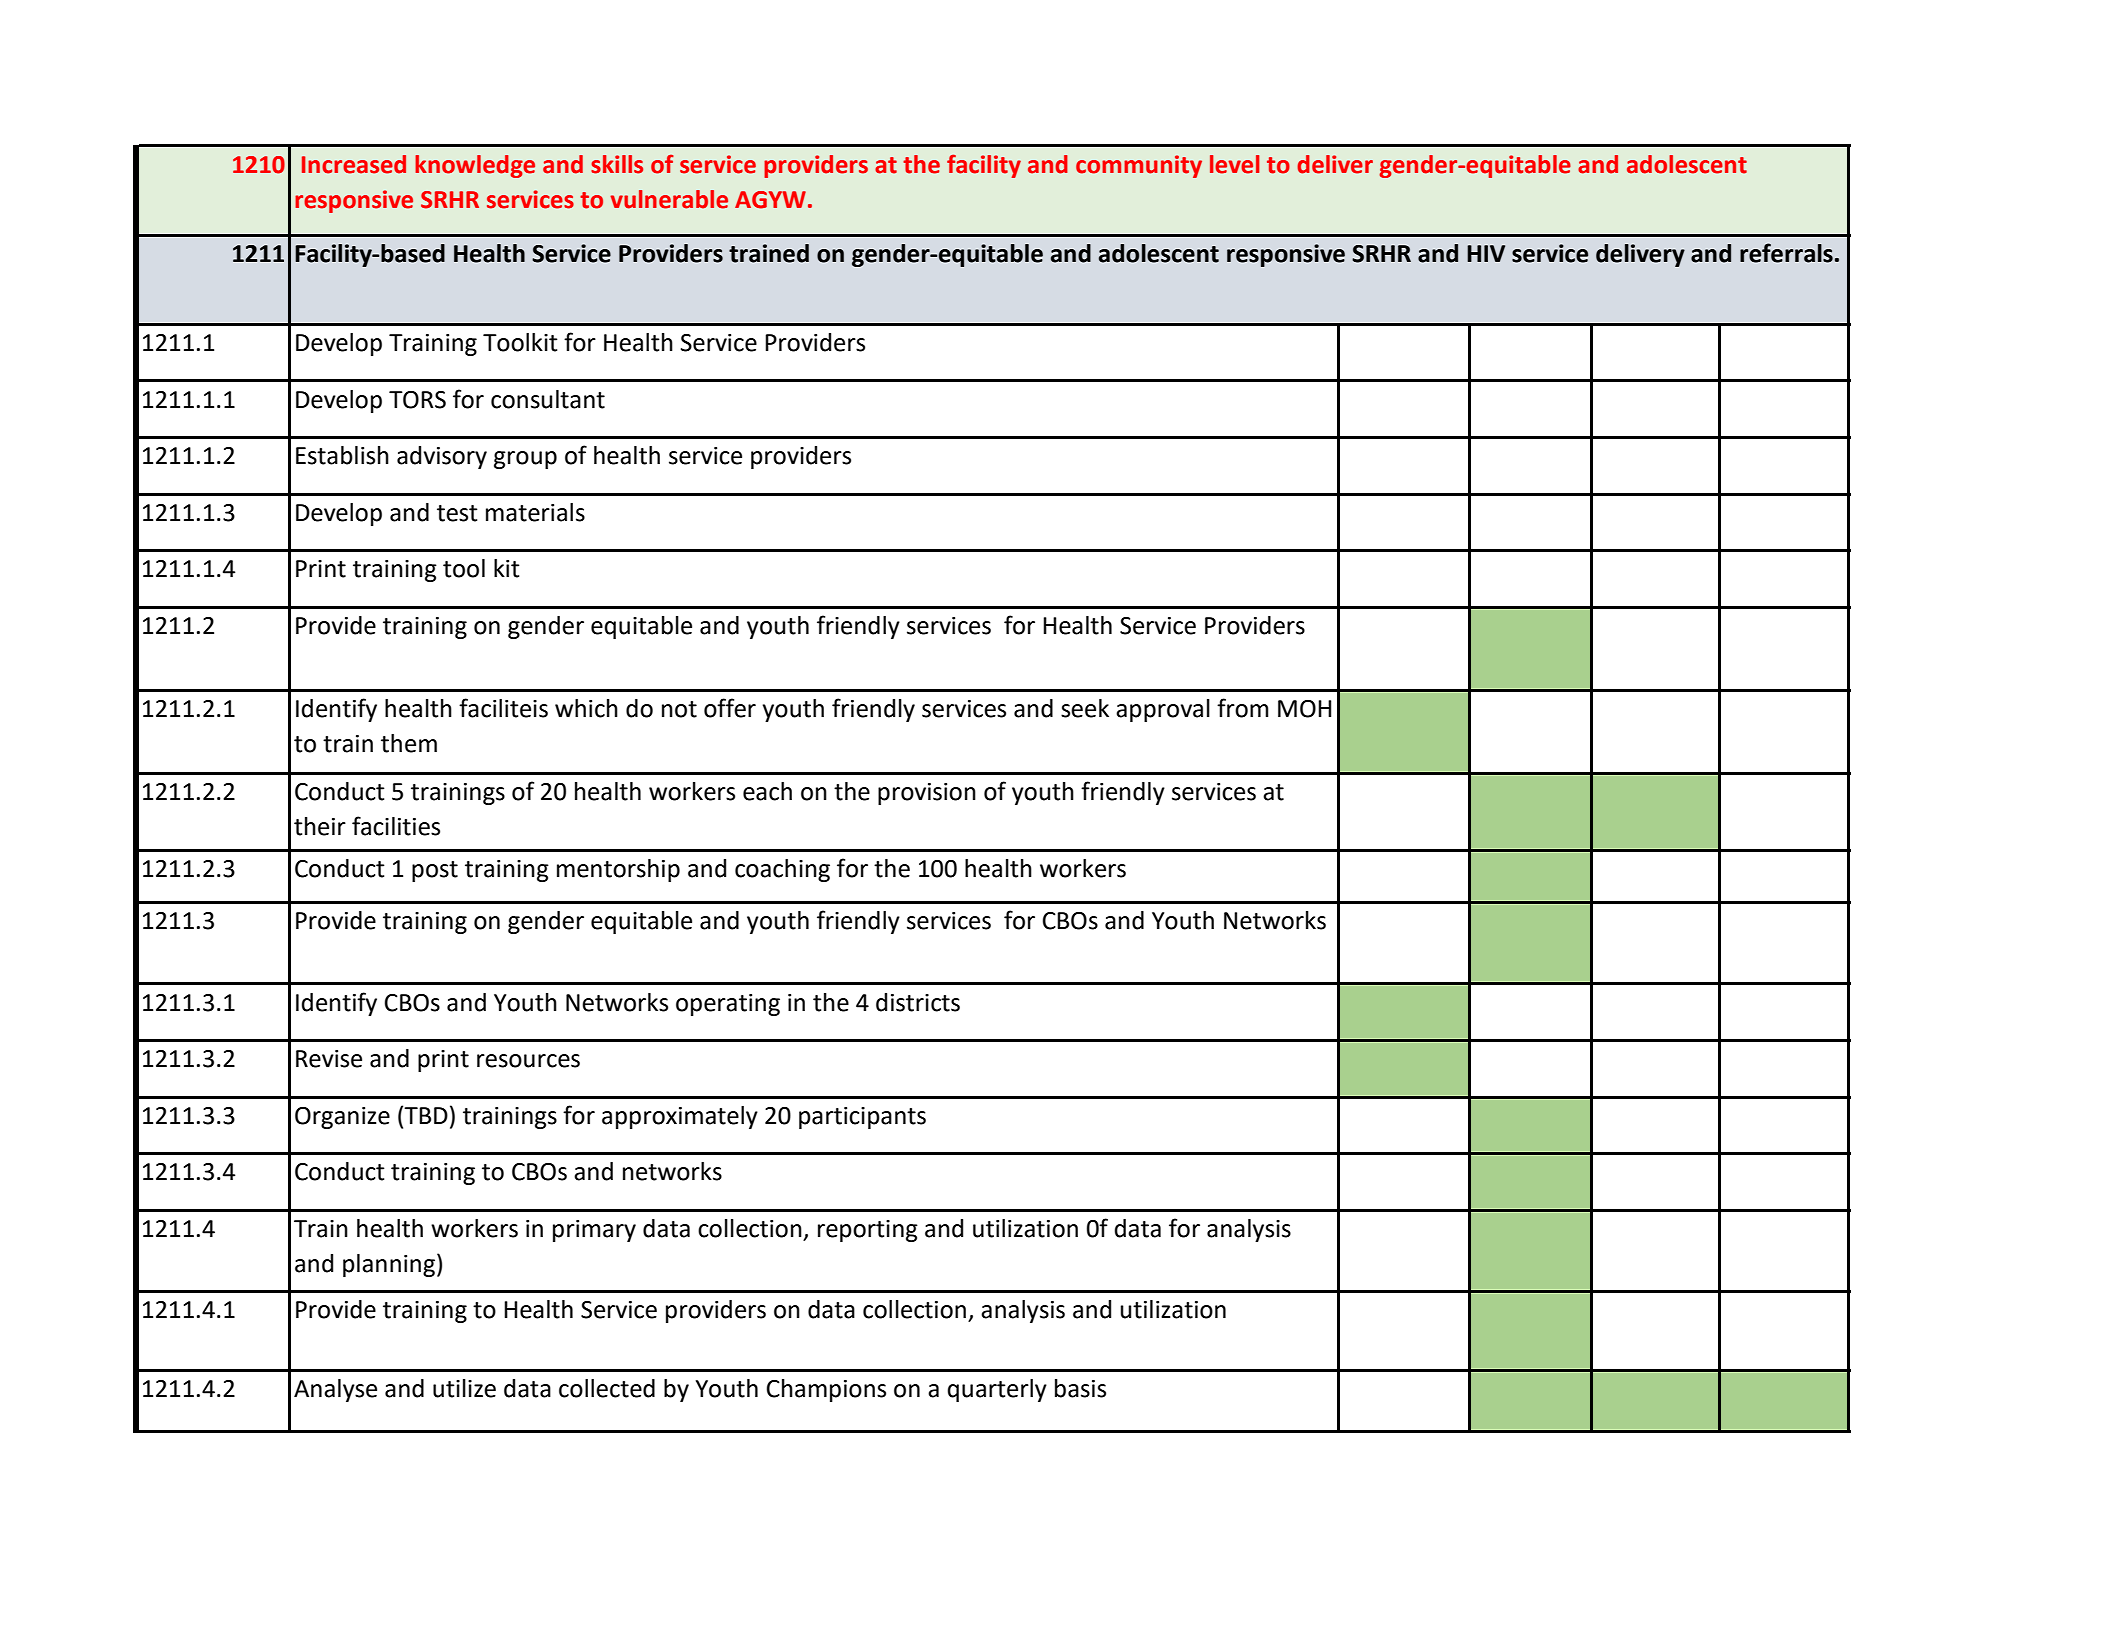 The height and width of the screenshot is (1641, 2124). What do you see at coordinates (475, 166) in the screenshot?
I see `knowledge` at bounding box center [475, 166].
